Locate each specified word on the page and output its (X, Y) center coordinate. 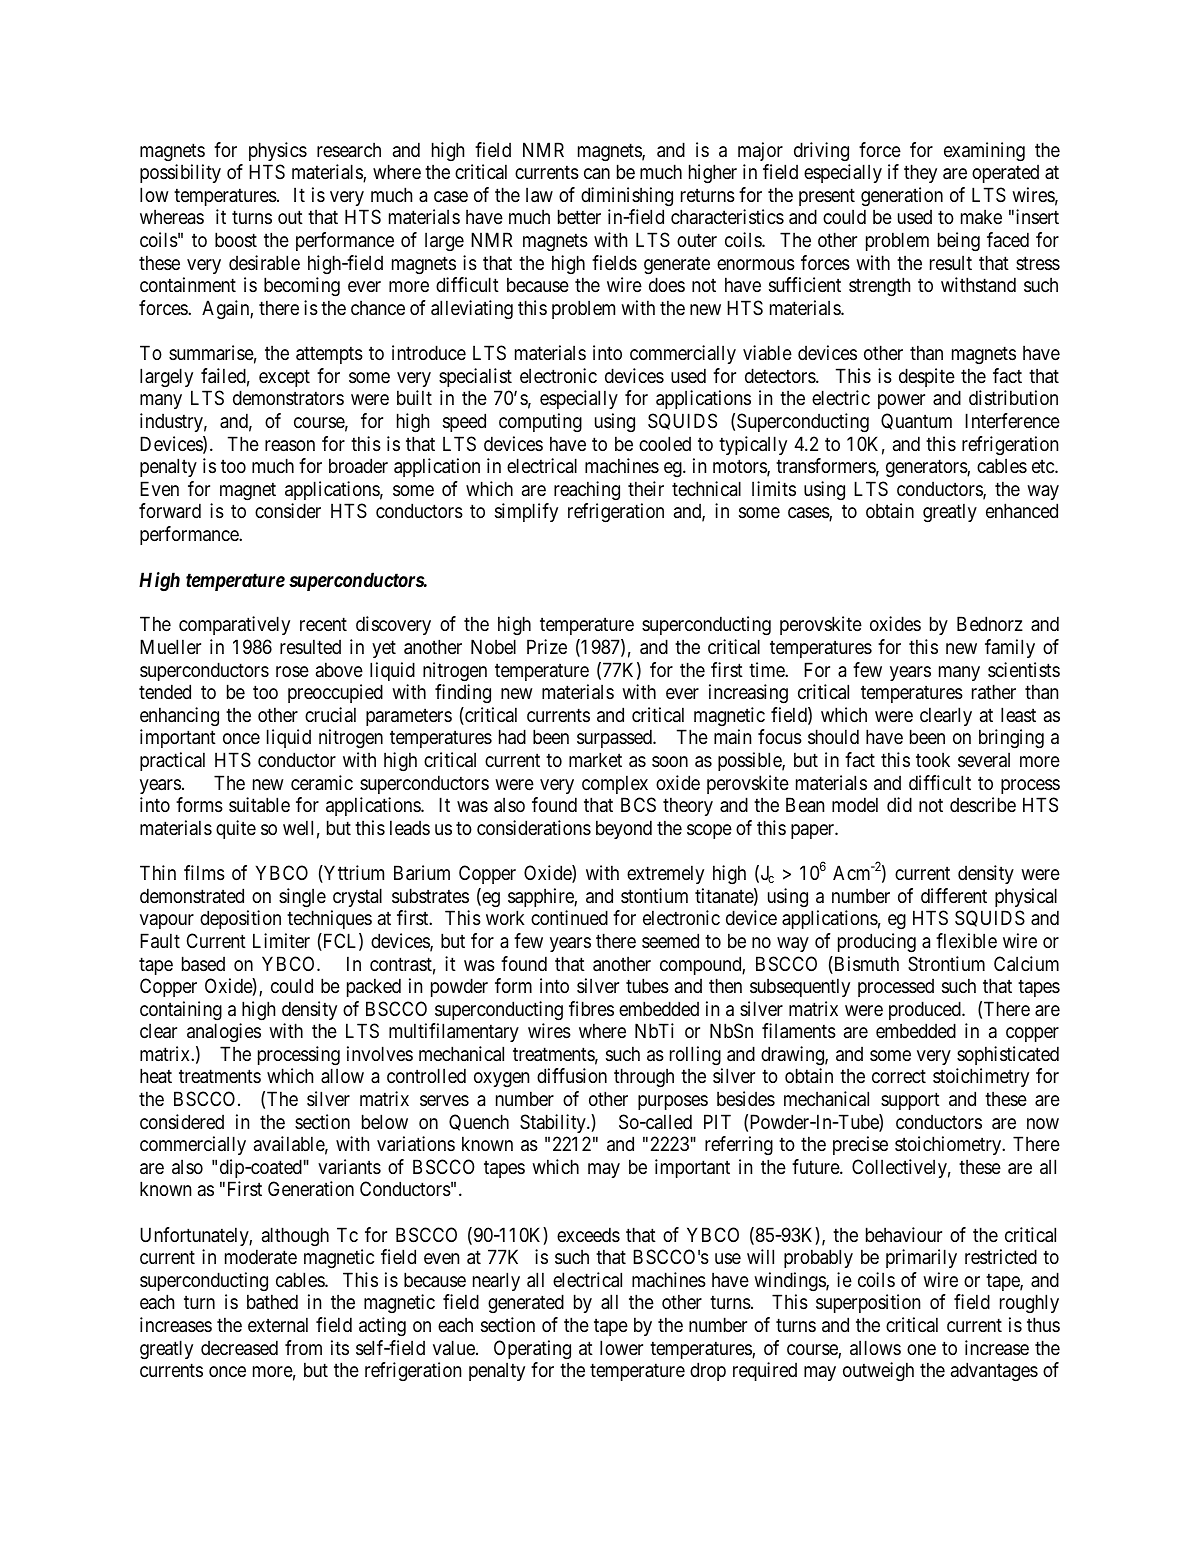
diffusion (572, 1076)
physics (278, 151)
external (278, 1325)
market (595, 760)
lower (621, 1347)
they (920, 173)
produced (926, 1010)
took (933, 759)
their (646, 488)
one (921, 1349)
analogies (224, 1032)
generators (927, 468)
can (597, 174)
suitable (259, 805)
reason (290, 446)
